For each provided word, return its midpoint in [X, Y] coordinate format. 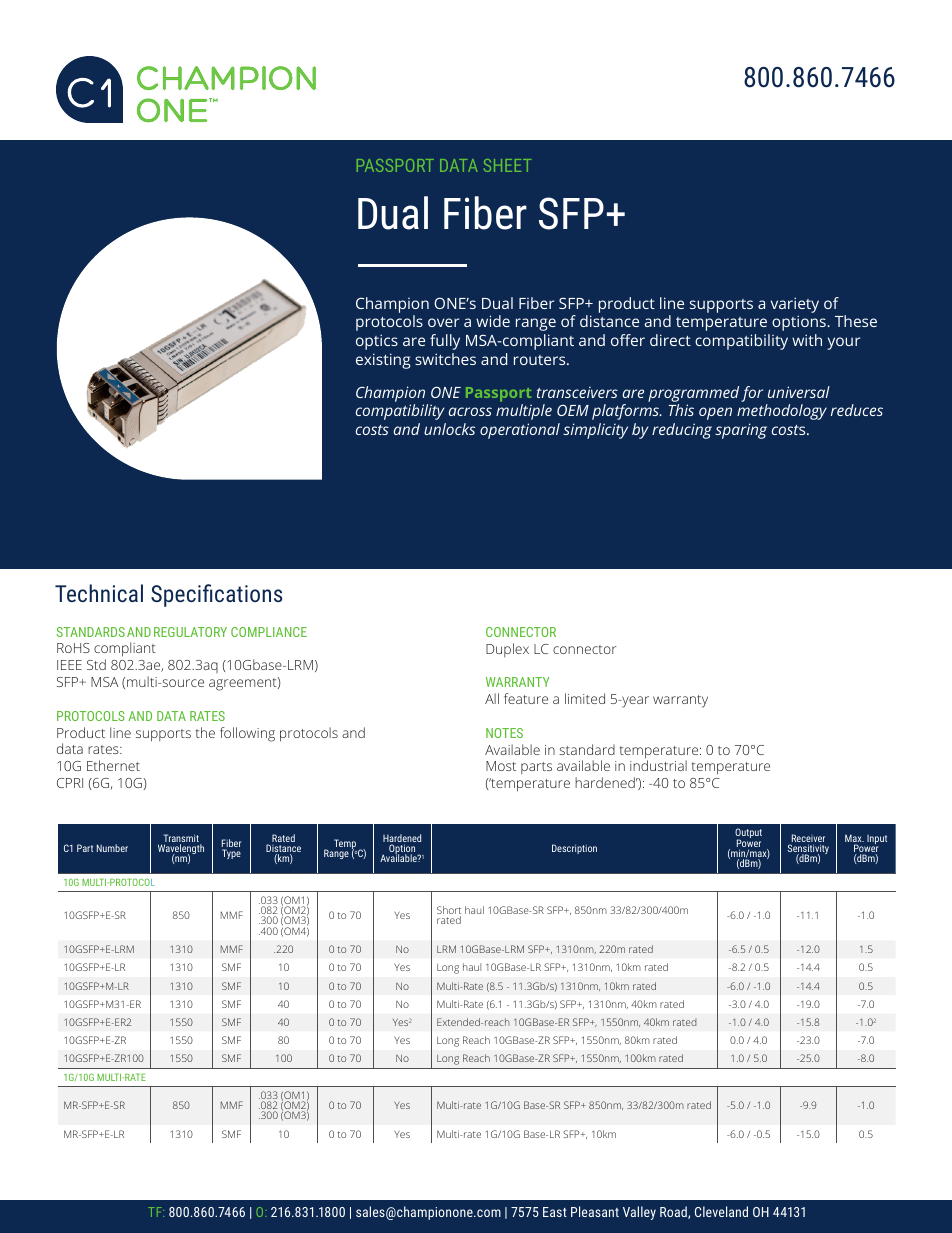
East [555, 1212]
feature [526, 698]
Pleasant [595, 1211]
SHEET [507, 165]
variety [795, 305]
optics [377, 342]
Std [96, 664]
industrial [658, 765]
